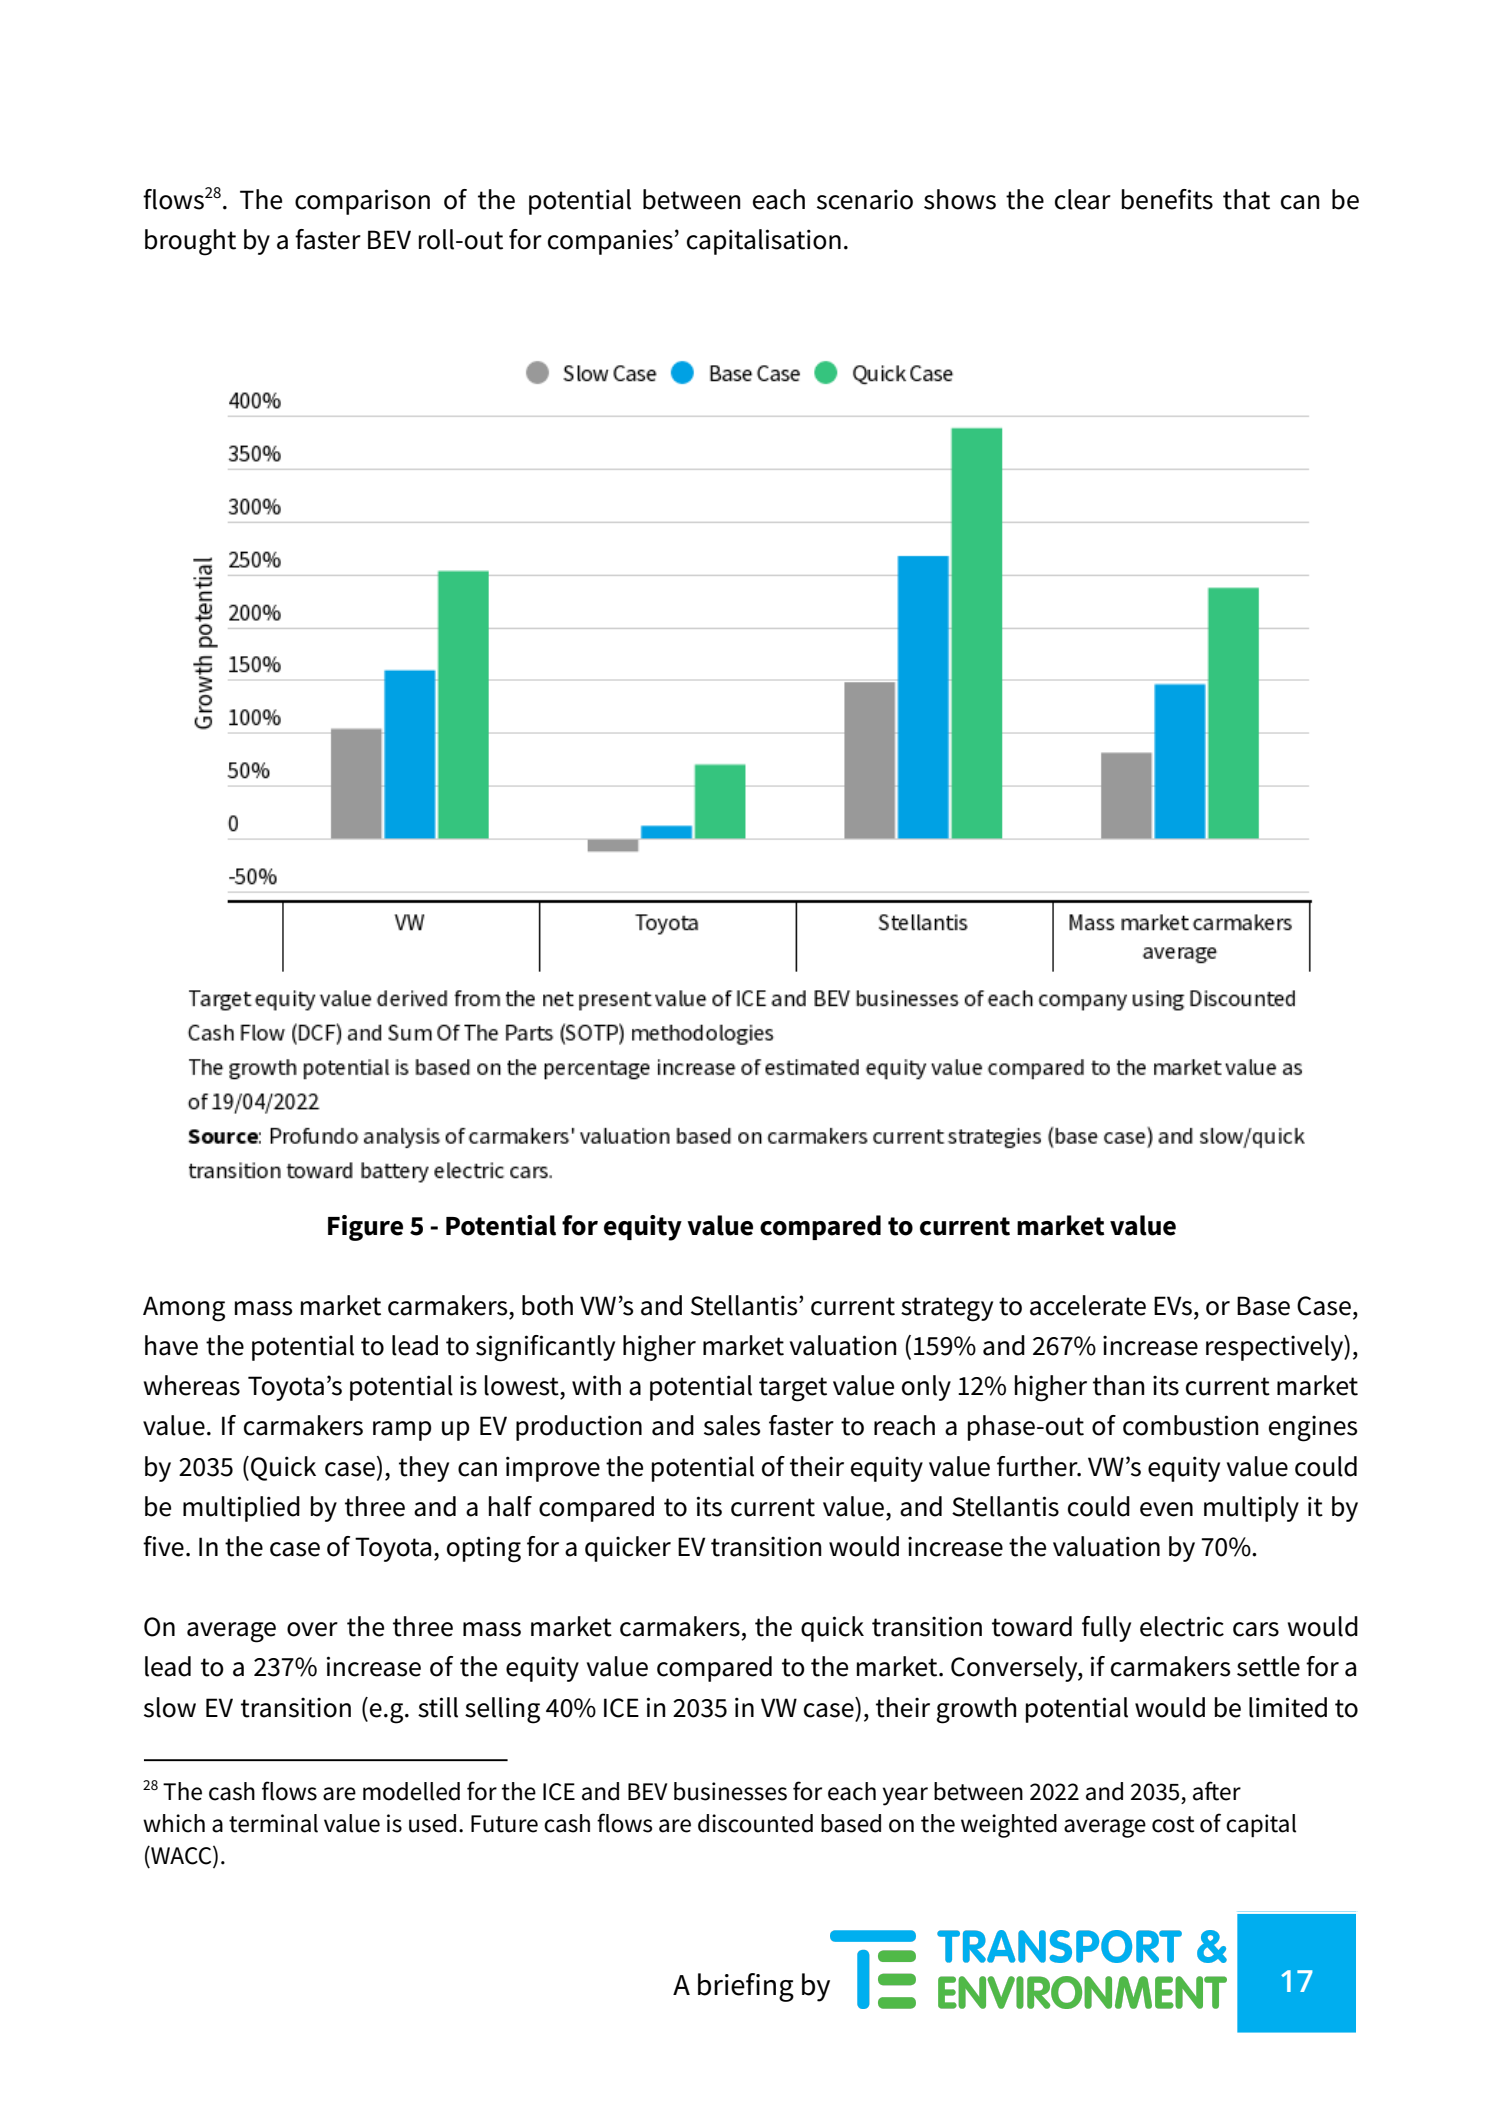 Image resolution: width=1505 pixels, height=2126 pixels. What do you see at coordinates (362, 202) in the page?
I see `comparison` at bounding box center [362, 202].
